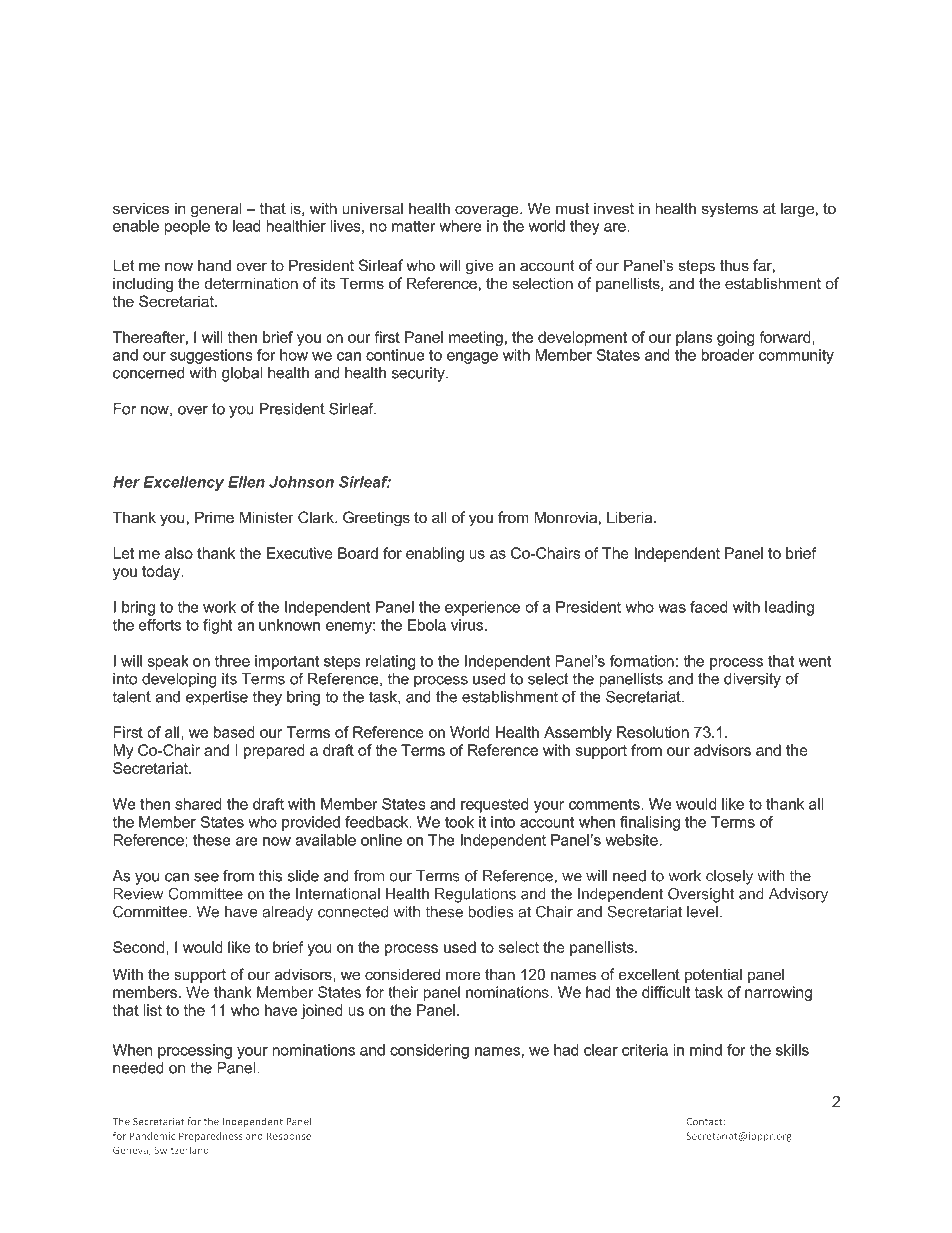 This page has height=1233, width=952. What do you see at coordinates (631, 517) in the page?
I see `Liberia` at bounding box center [631, 517].
